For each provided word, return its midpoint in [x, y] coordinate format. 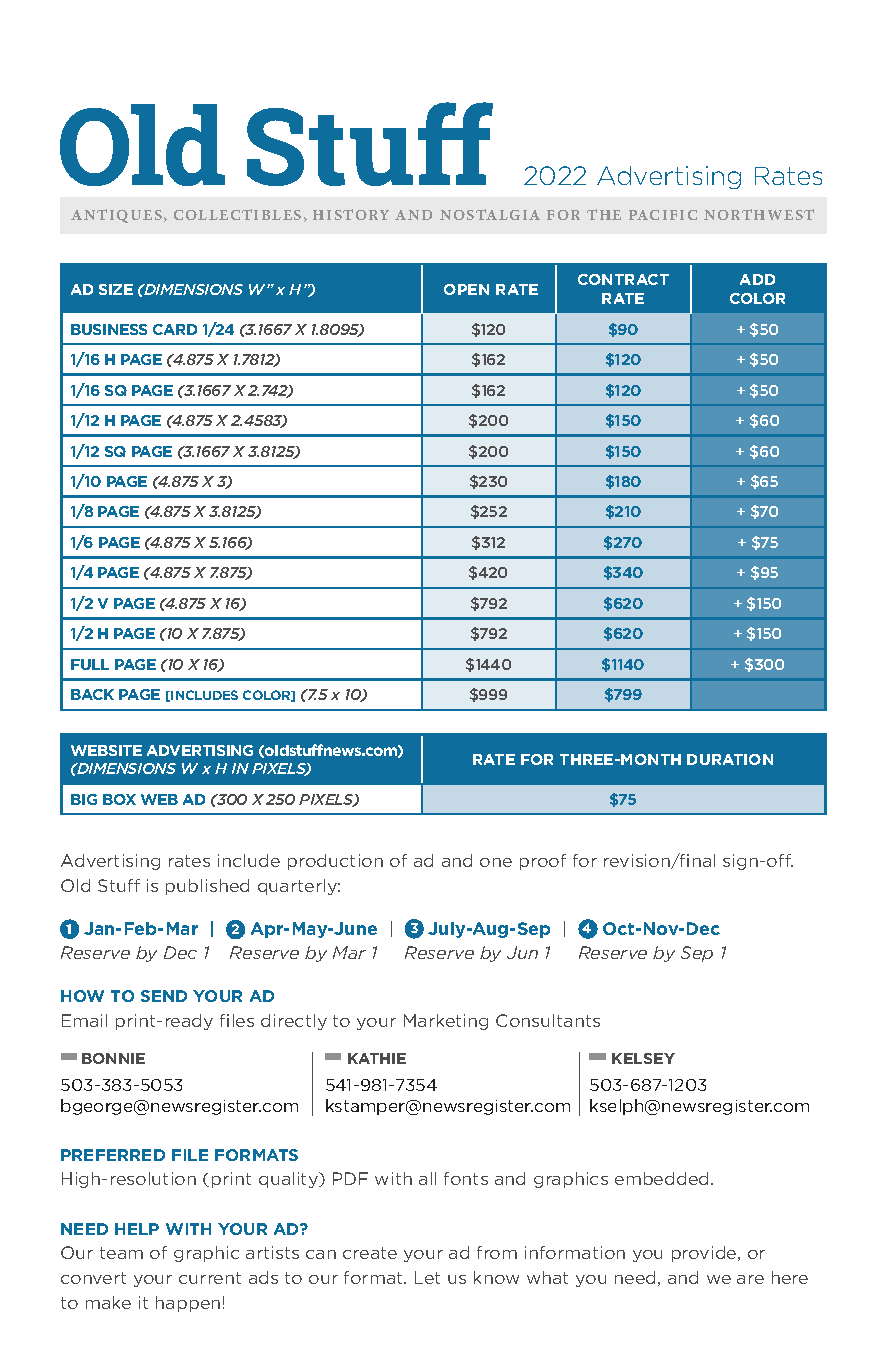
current [210, 1278]
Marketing [446, 1022]
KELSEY [643, 1058]
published [207, 887]
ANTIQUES [116, 216]
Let [427, 1277]
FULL [90, 664]
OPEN [466, 289]
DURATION [730, 759]
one [496, 862]
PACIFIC [663, 215]
